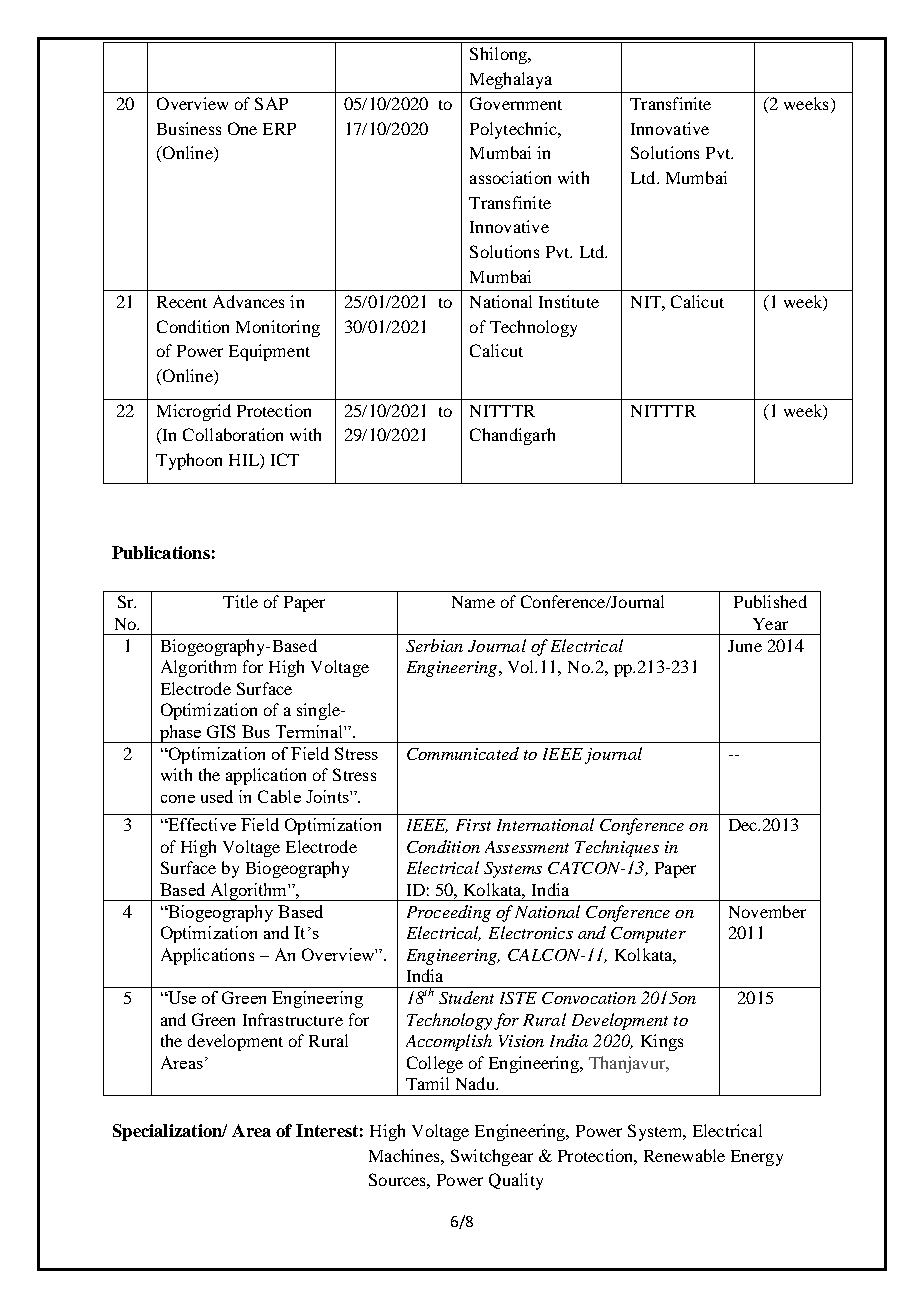 The height and width of the page is (1308, 924). What do you see at coordinates (516, 103) in the page?
I see `Government` at bounding box center [516, 103].
